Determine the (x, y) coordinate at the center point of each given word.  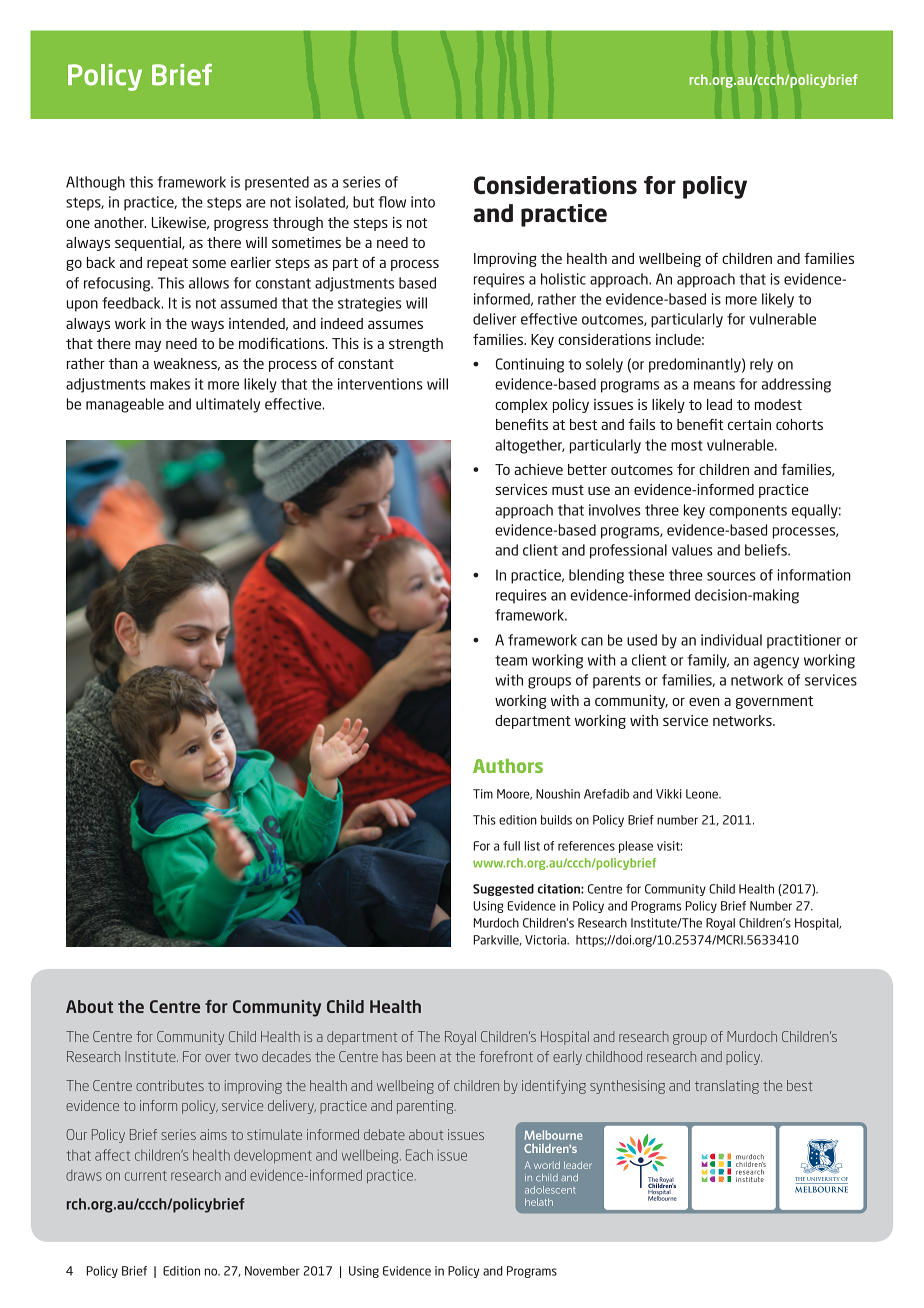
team (511, 660)
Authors (508, 766)
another (120, 222)
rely (761, 365)
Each (419, 1155)
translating (727, 1087)
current (146, 1176)
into (423, 202)
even (704, 702)
